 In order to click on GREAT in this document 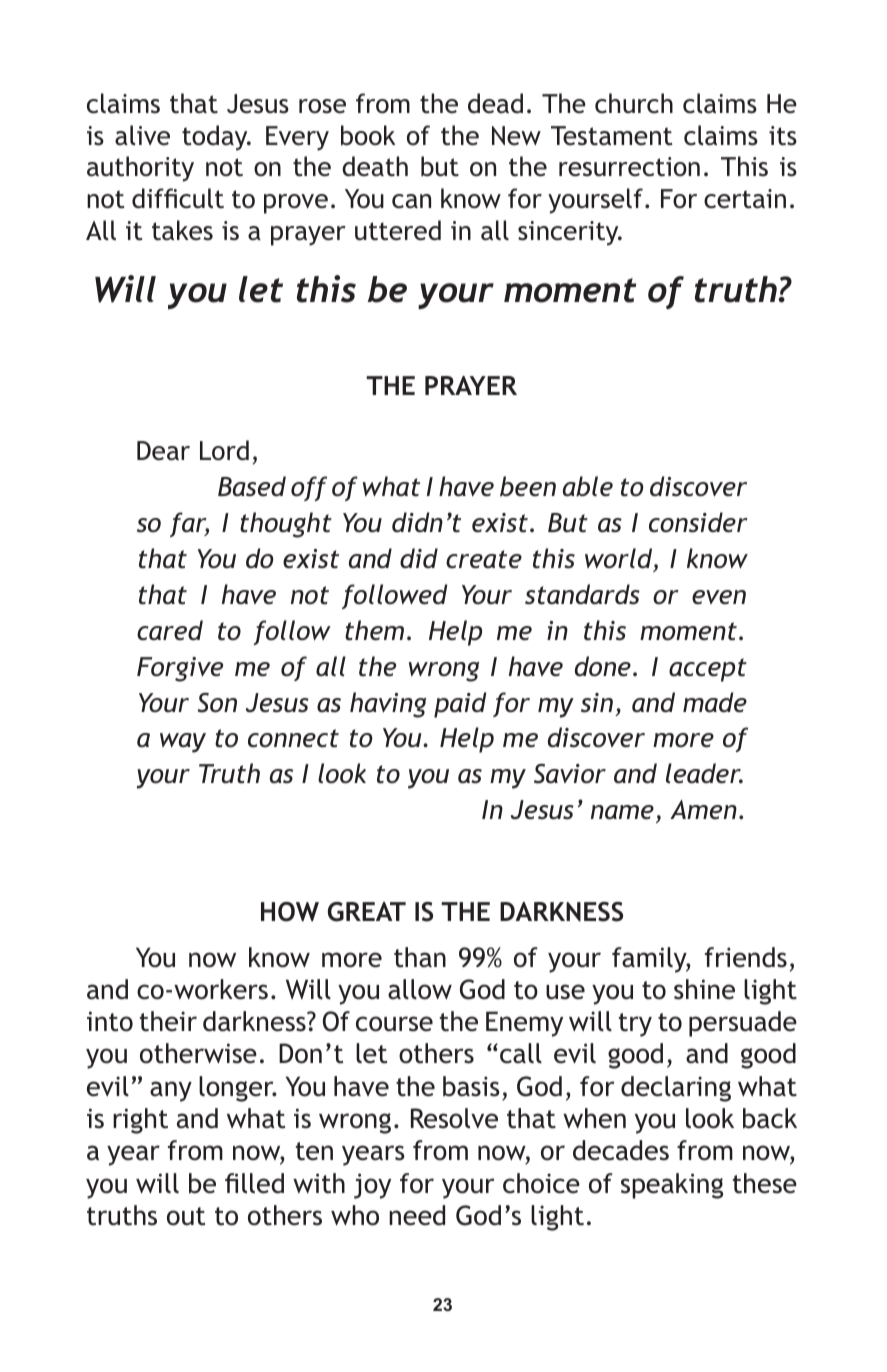, I will do `click(367, 912)`.
